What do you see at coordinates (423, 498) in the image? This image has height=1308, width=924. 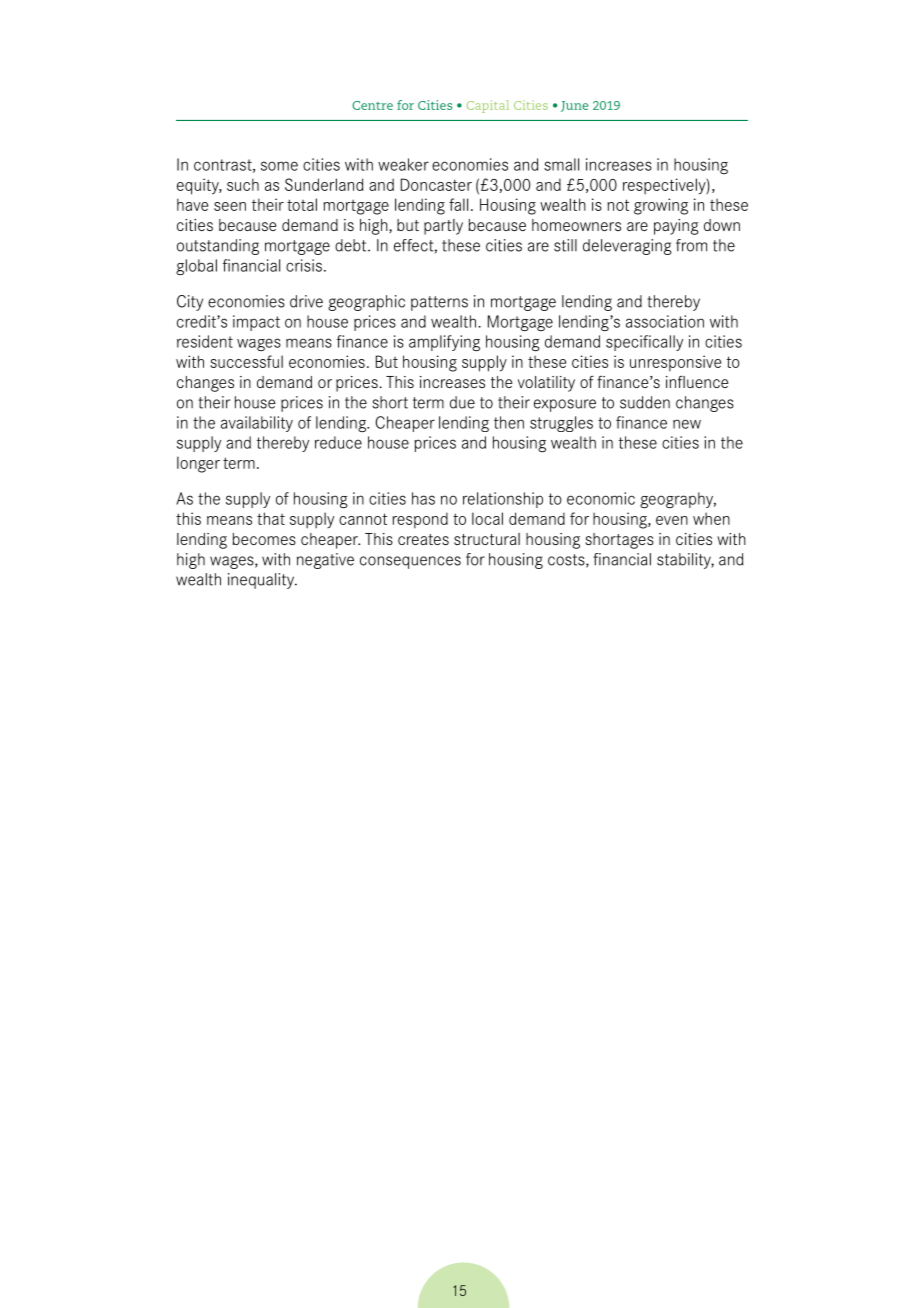 I see `has` at bounding box center [423, 498].
